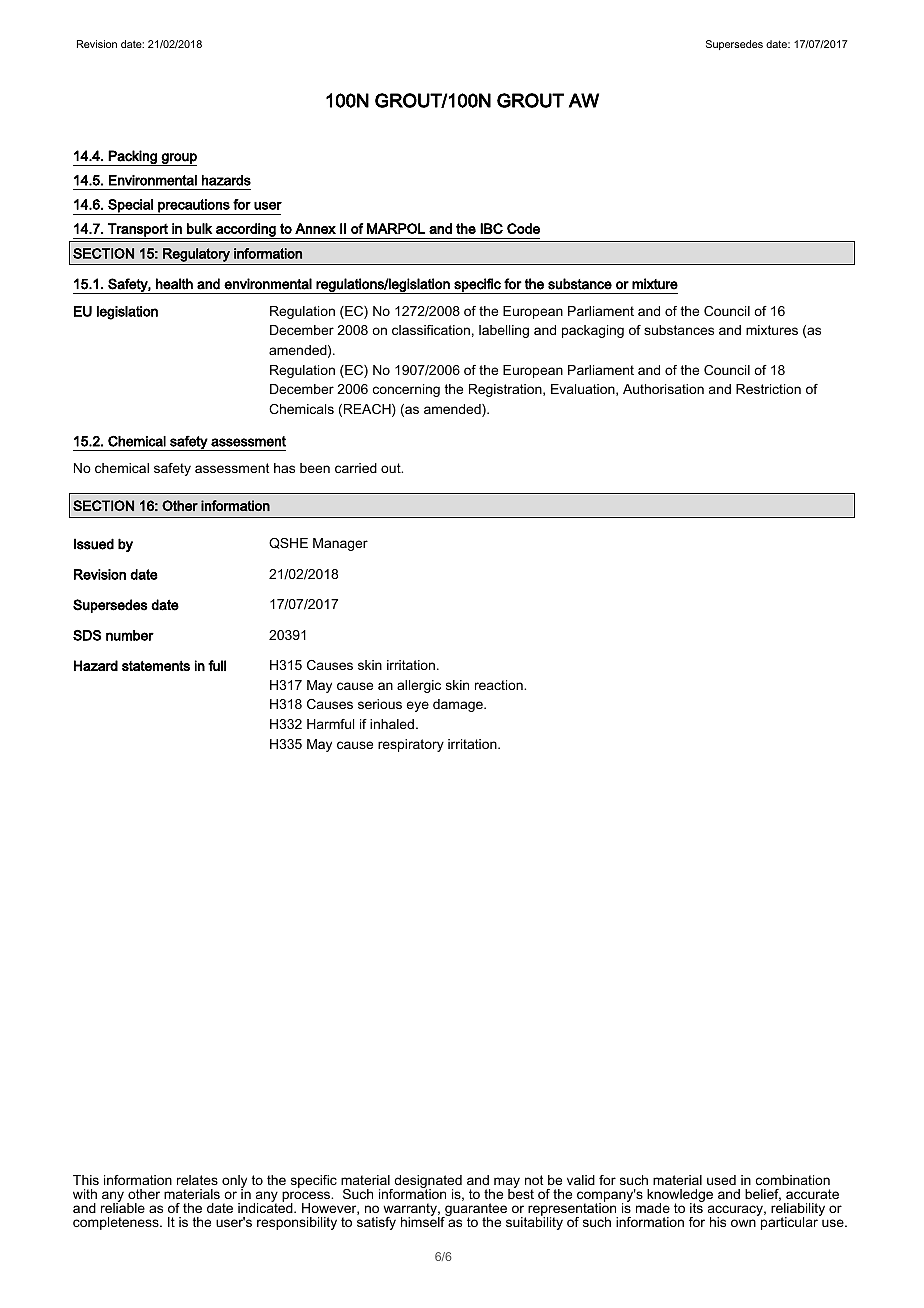 The image size is (924, 1308). I want to click on respiratory, so click(411, 745).
